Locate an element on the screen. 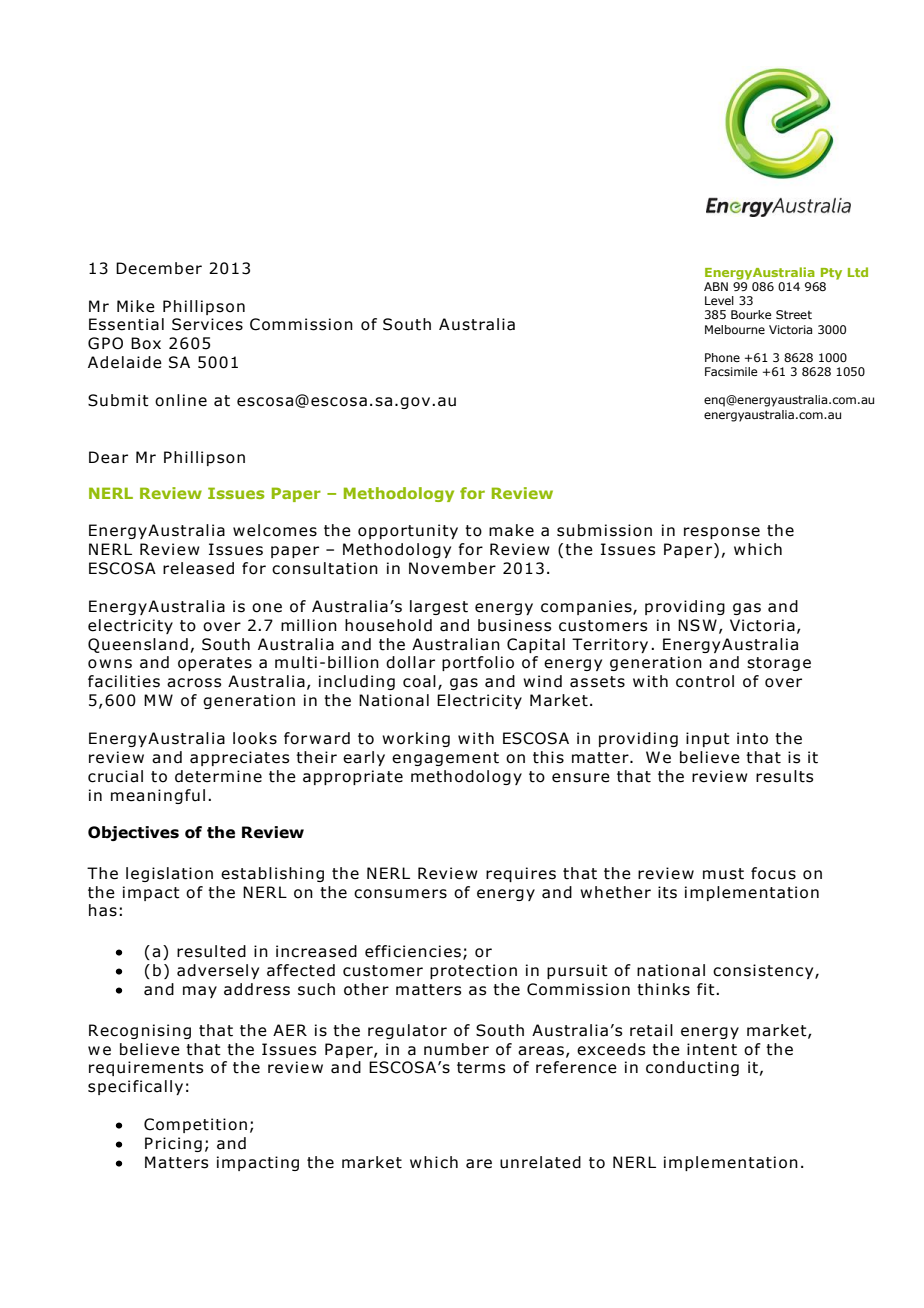 The height and width of the screenshot is (1308, 924). Bourke is located at coordinates (751, 314).
